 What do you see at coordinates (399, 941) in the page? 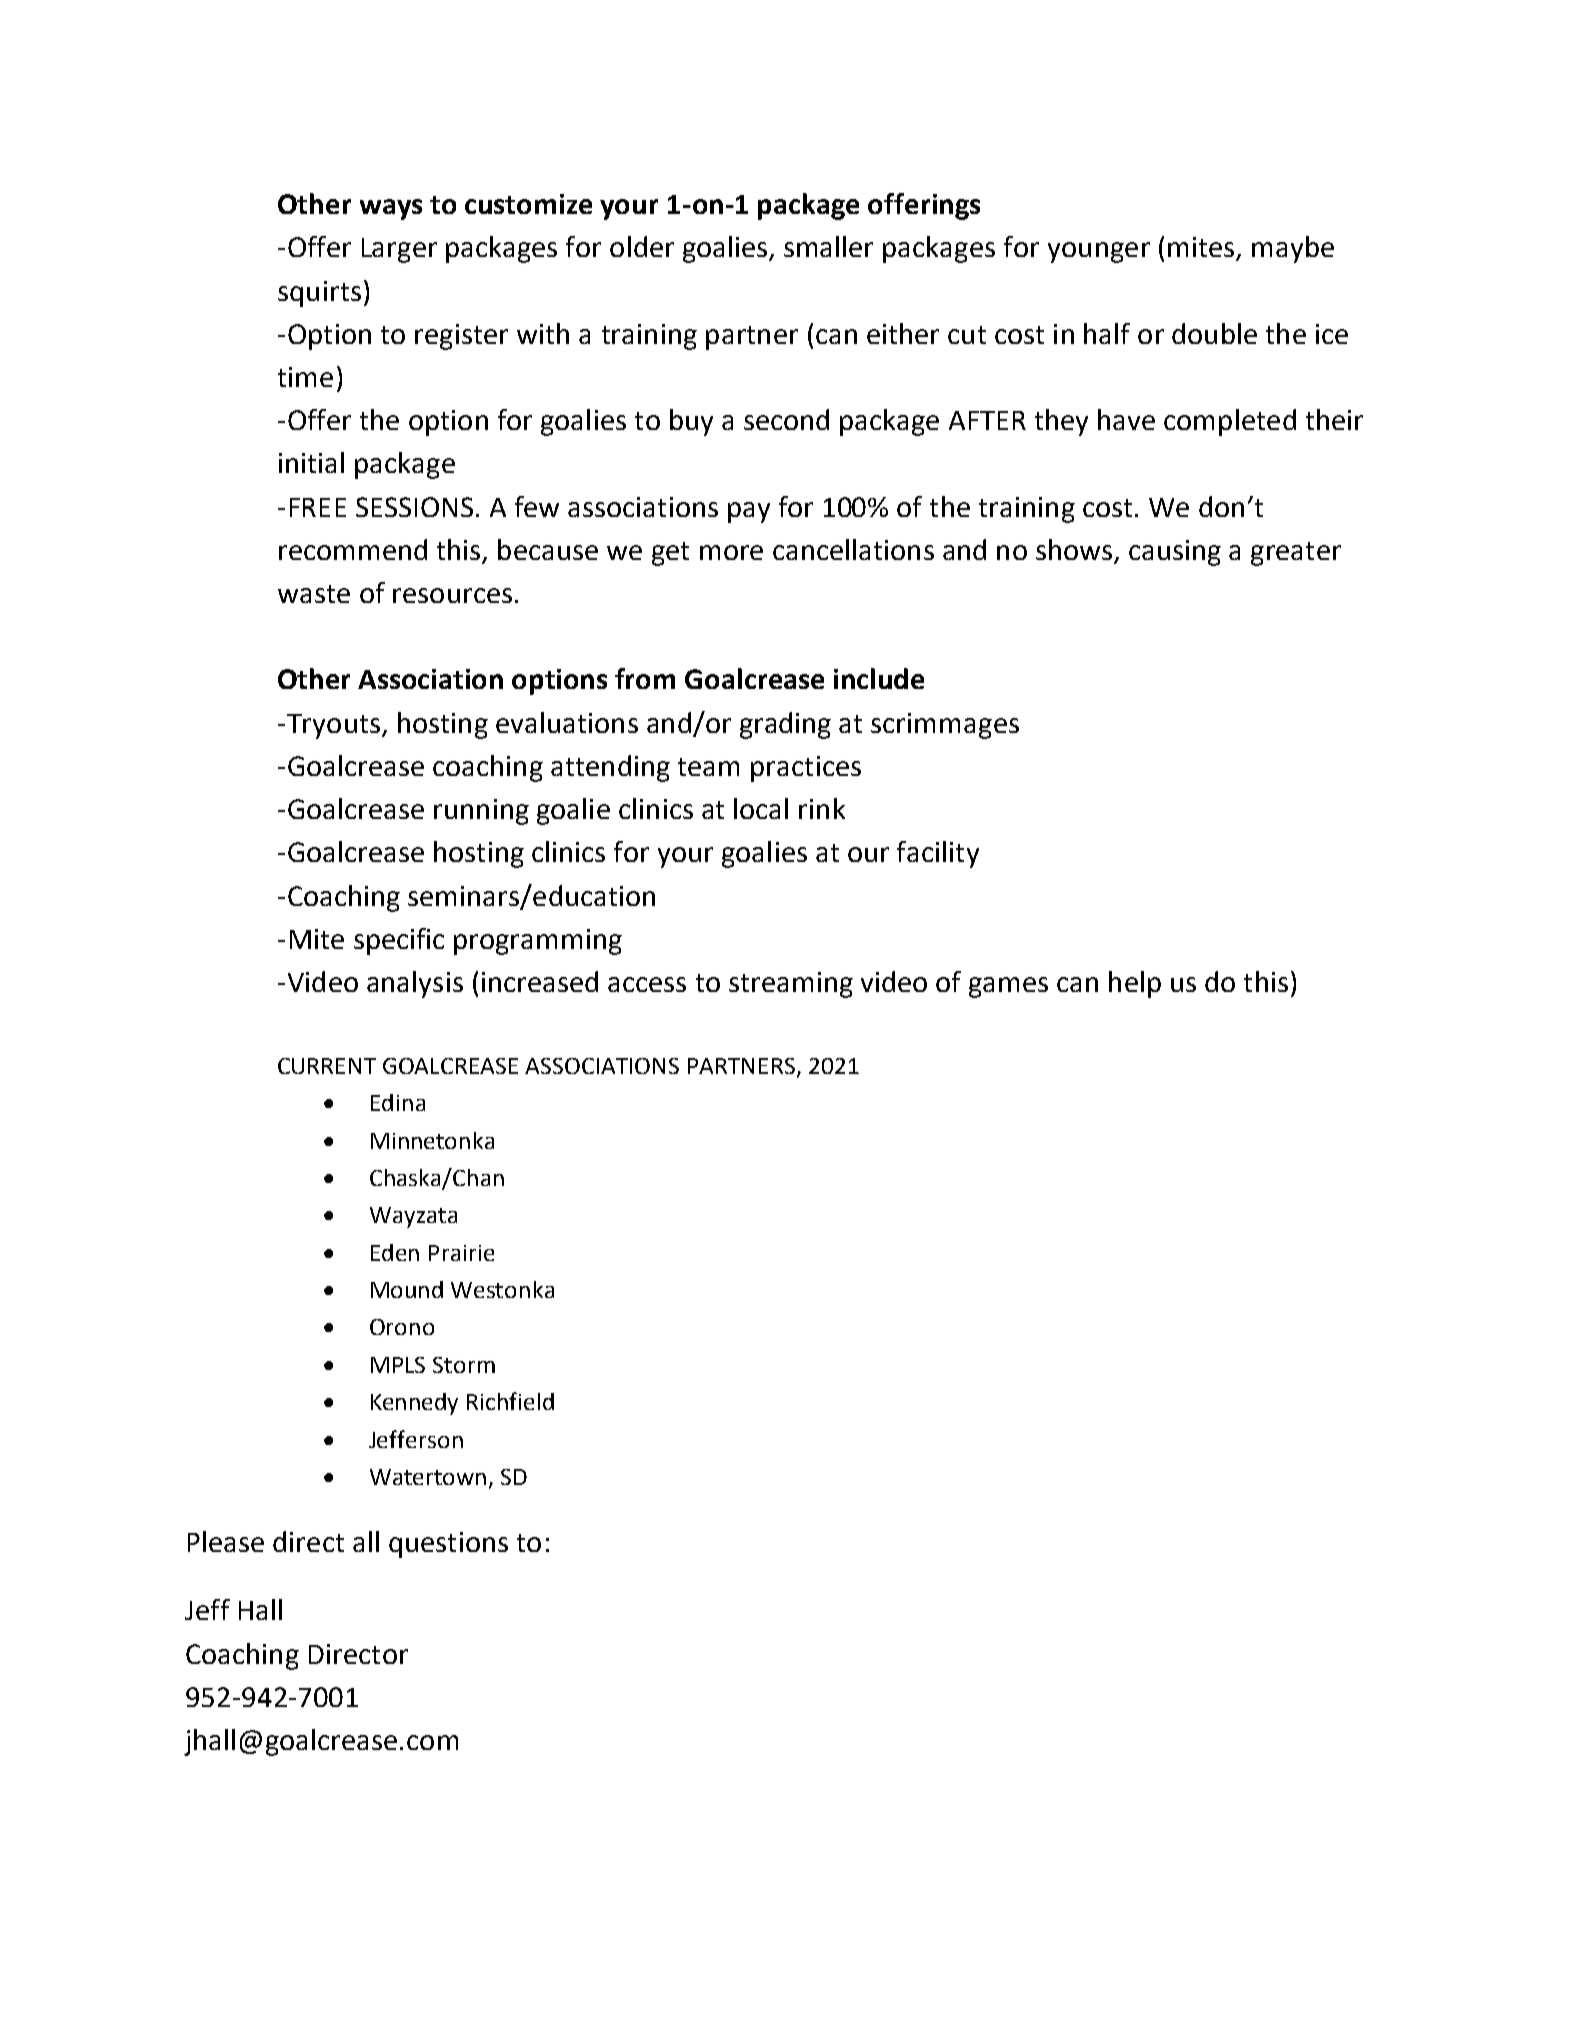
I see `specific` at bounding box center [399, 941].
